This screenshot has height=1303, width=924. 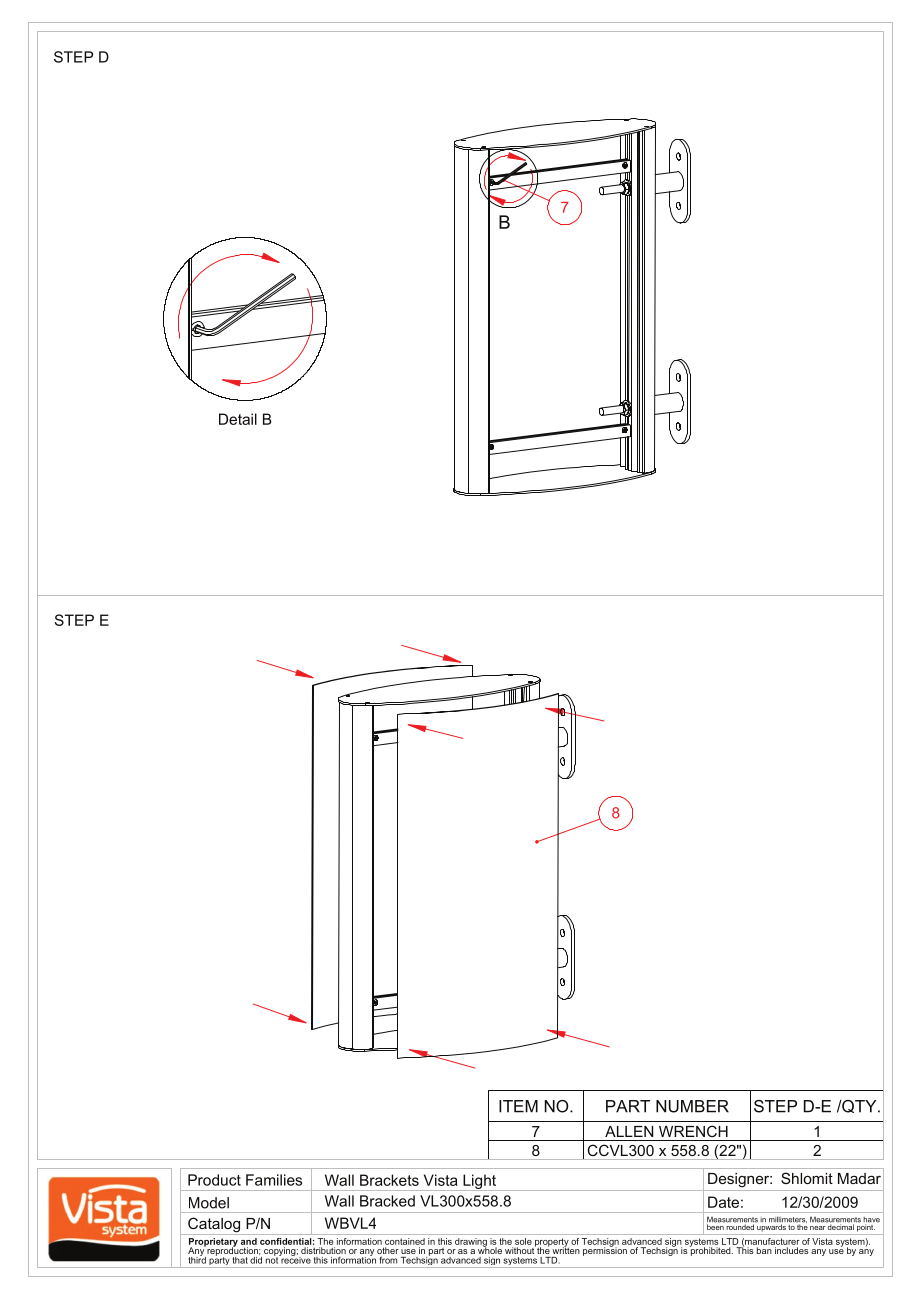 What do you see at coordinates (238, 419) in the screenshot?
I see `Detail` at bounding box center [238, 419].
